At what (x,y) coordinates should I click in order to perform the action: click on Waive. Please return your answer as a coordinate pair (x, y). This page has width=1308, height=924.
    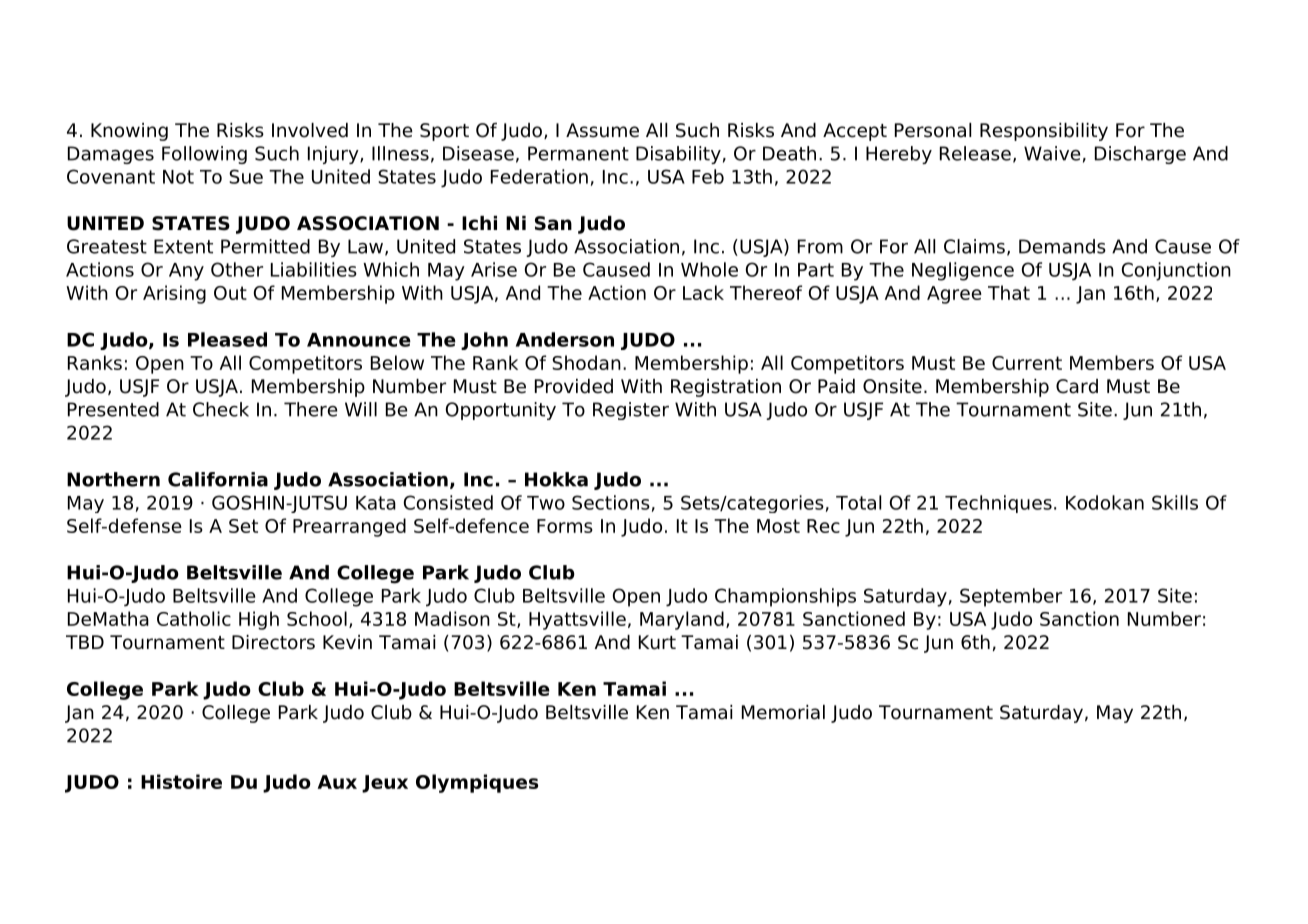
    Looking at the image, I should click on (1052, 153).
